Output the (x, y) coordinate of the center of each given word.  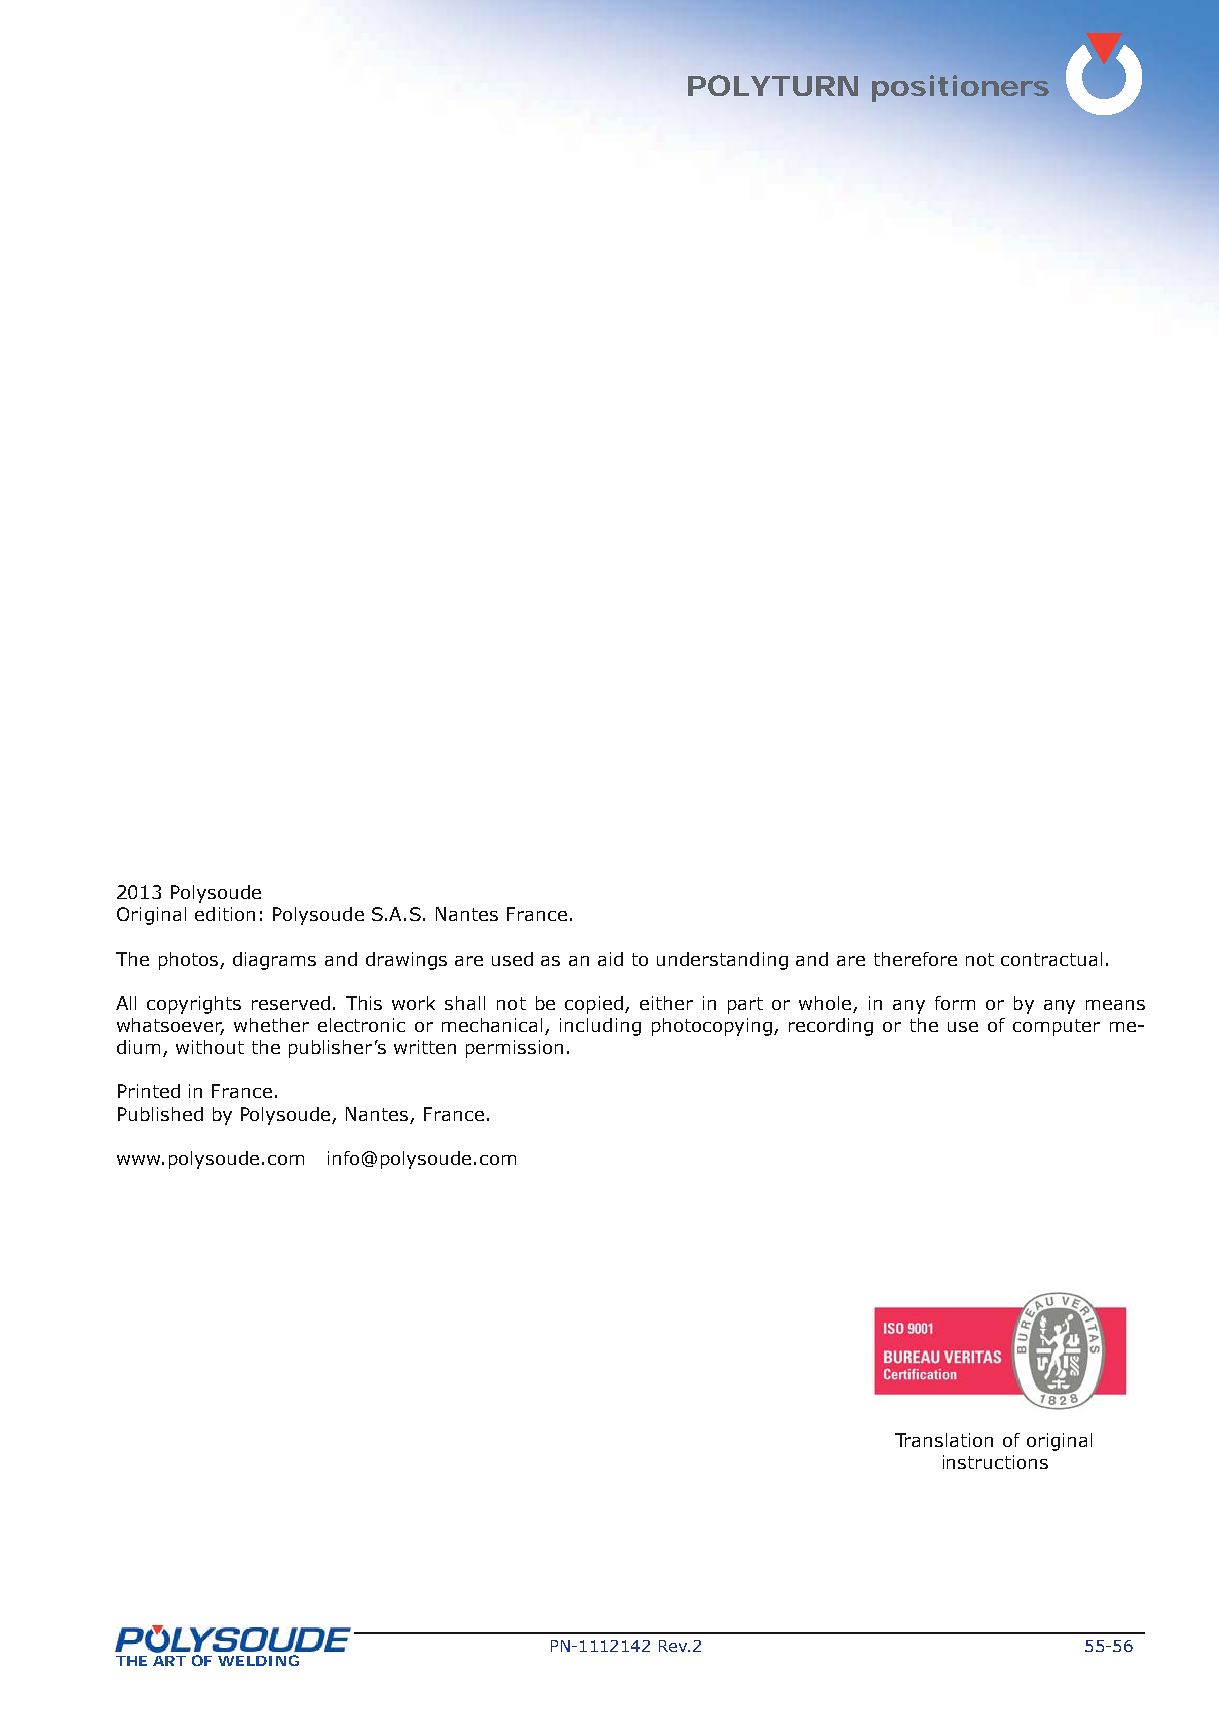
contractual (1051, 959)
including (600, 1027)
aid (610, 959)
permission (514, 1049)
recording (831, 1027)
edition (225, 914)
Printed (149, 1091)
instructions (995, 1462)
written (425, 1047)
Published (160, 1114)
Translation (944, 1440)
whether (271, 1025)
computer (1056, 1027)
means (1115, 1005)
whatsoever (170, 1026)
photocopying (713, 1027)
